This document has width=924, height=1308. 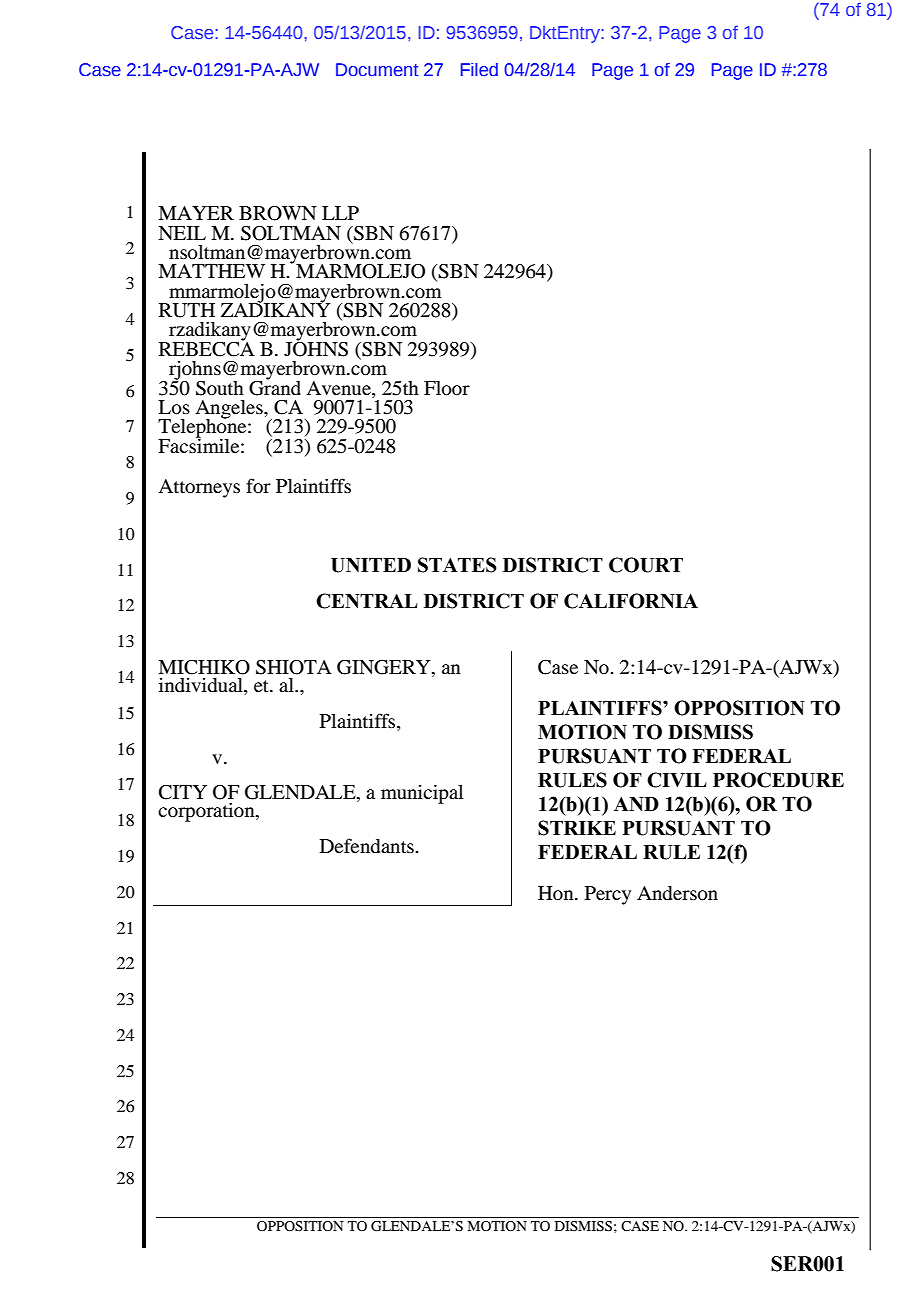 I want to click on Document, so click(x=377, y=70).
